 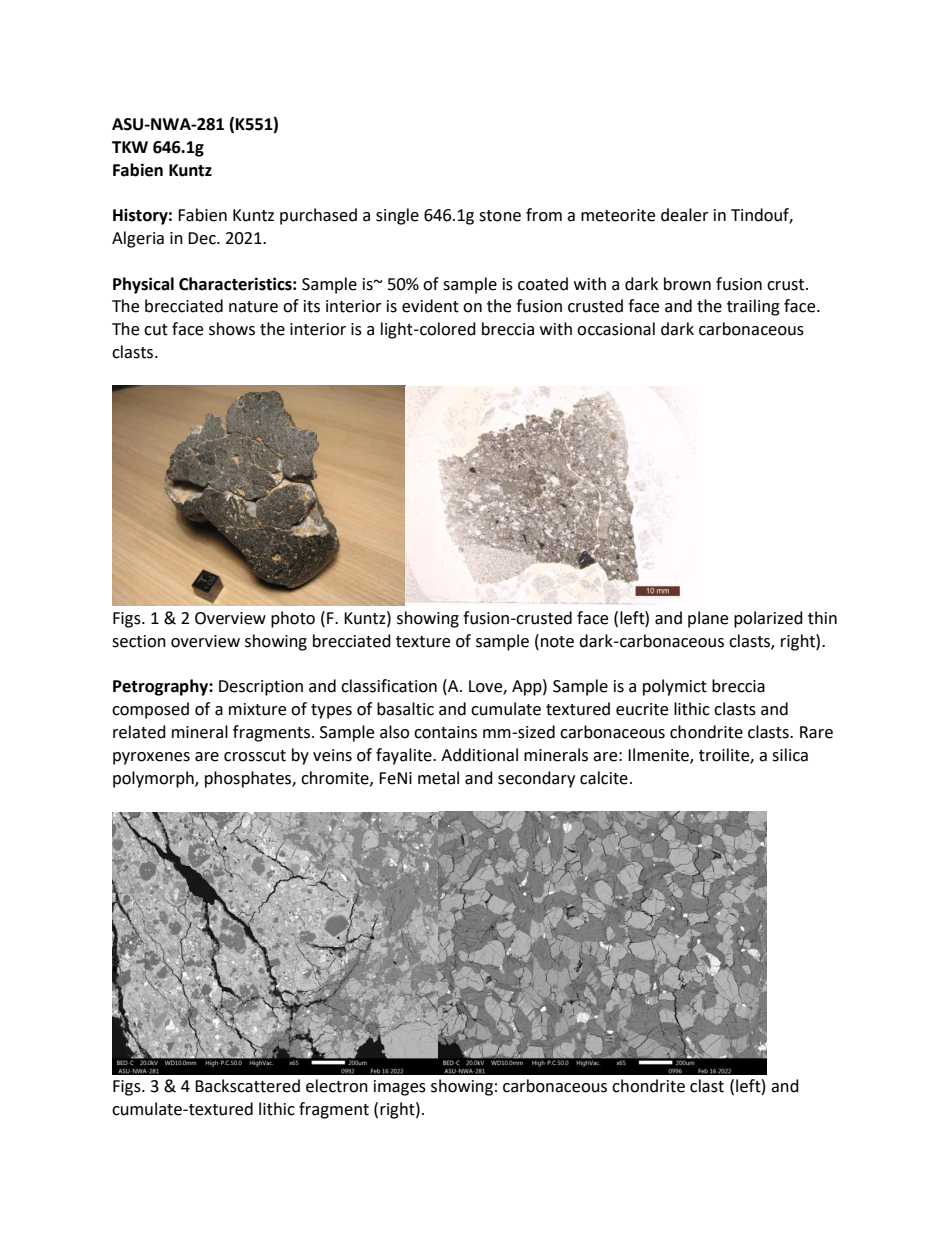 I want to click on trailing, so click(x=753, y=307).
